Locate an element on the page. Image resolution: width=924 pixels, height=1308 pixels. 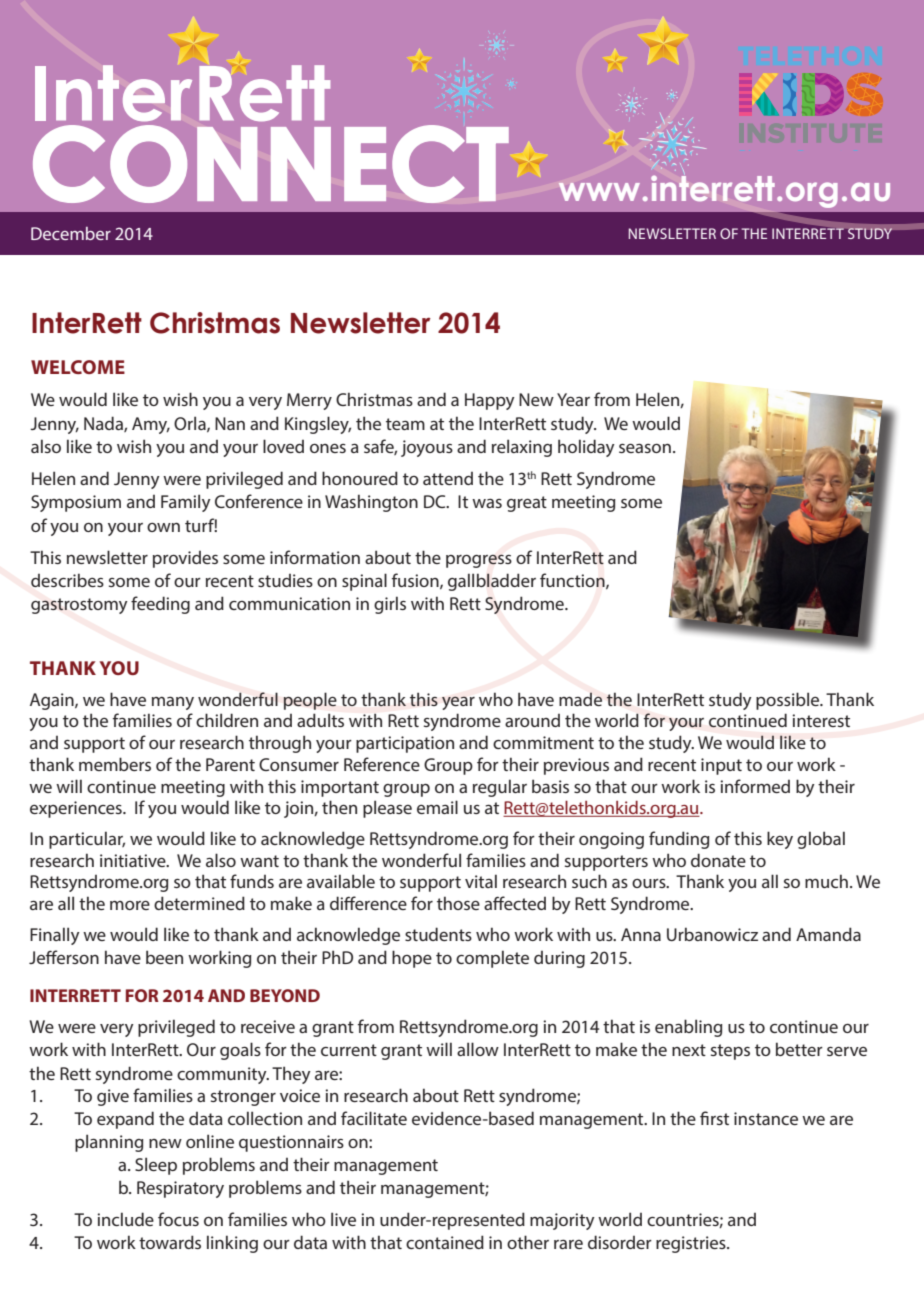
contained is located at coordinates (445, 1242).
